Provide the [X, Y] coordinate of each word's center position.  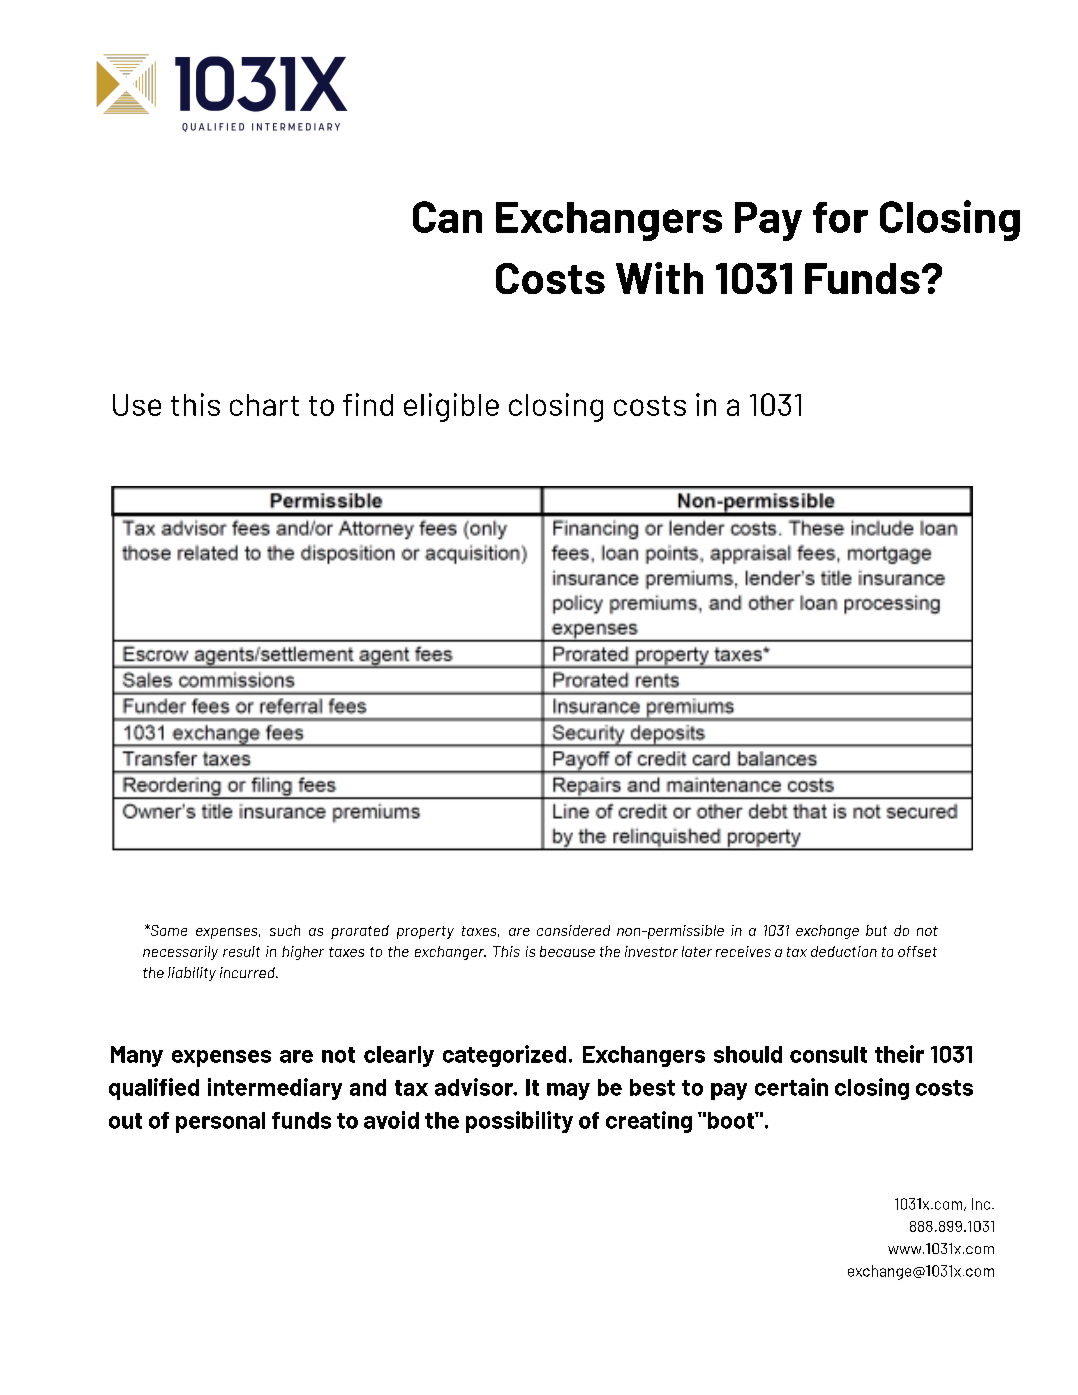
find [368, 404]
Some [167, 930]
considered [573, 930]
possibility [519, 1122]
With [659, 278]
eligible [451, 407]
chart [264, 405]
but [876, 930]
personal [220, 1122]
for [840, 217]
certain [791, 1087]
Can [447, 217]
